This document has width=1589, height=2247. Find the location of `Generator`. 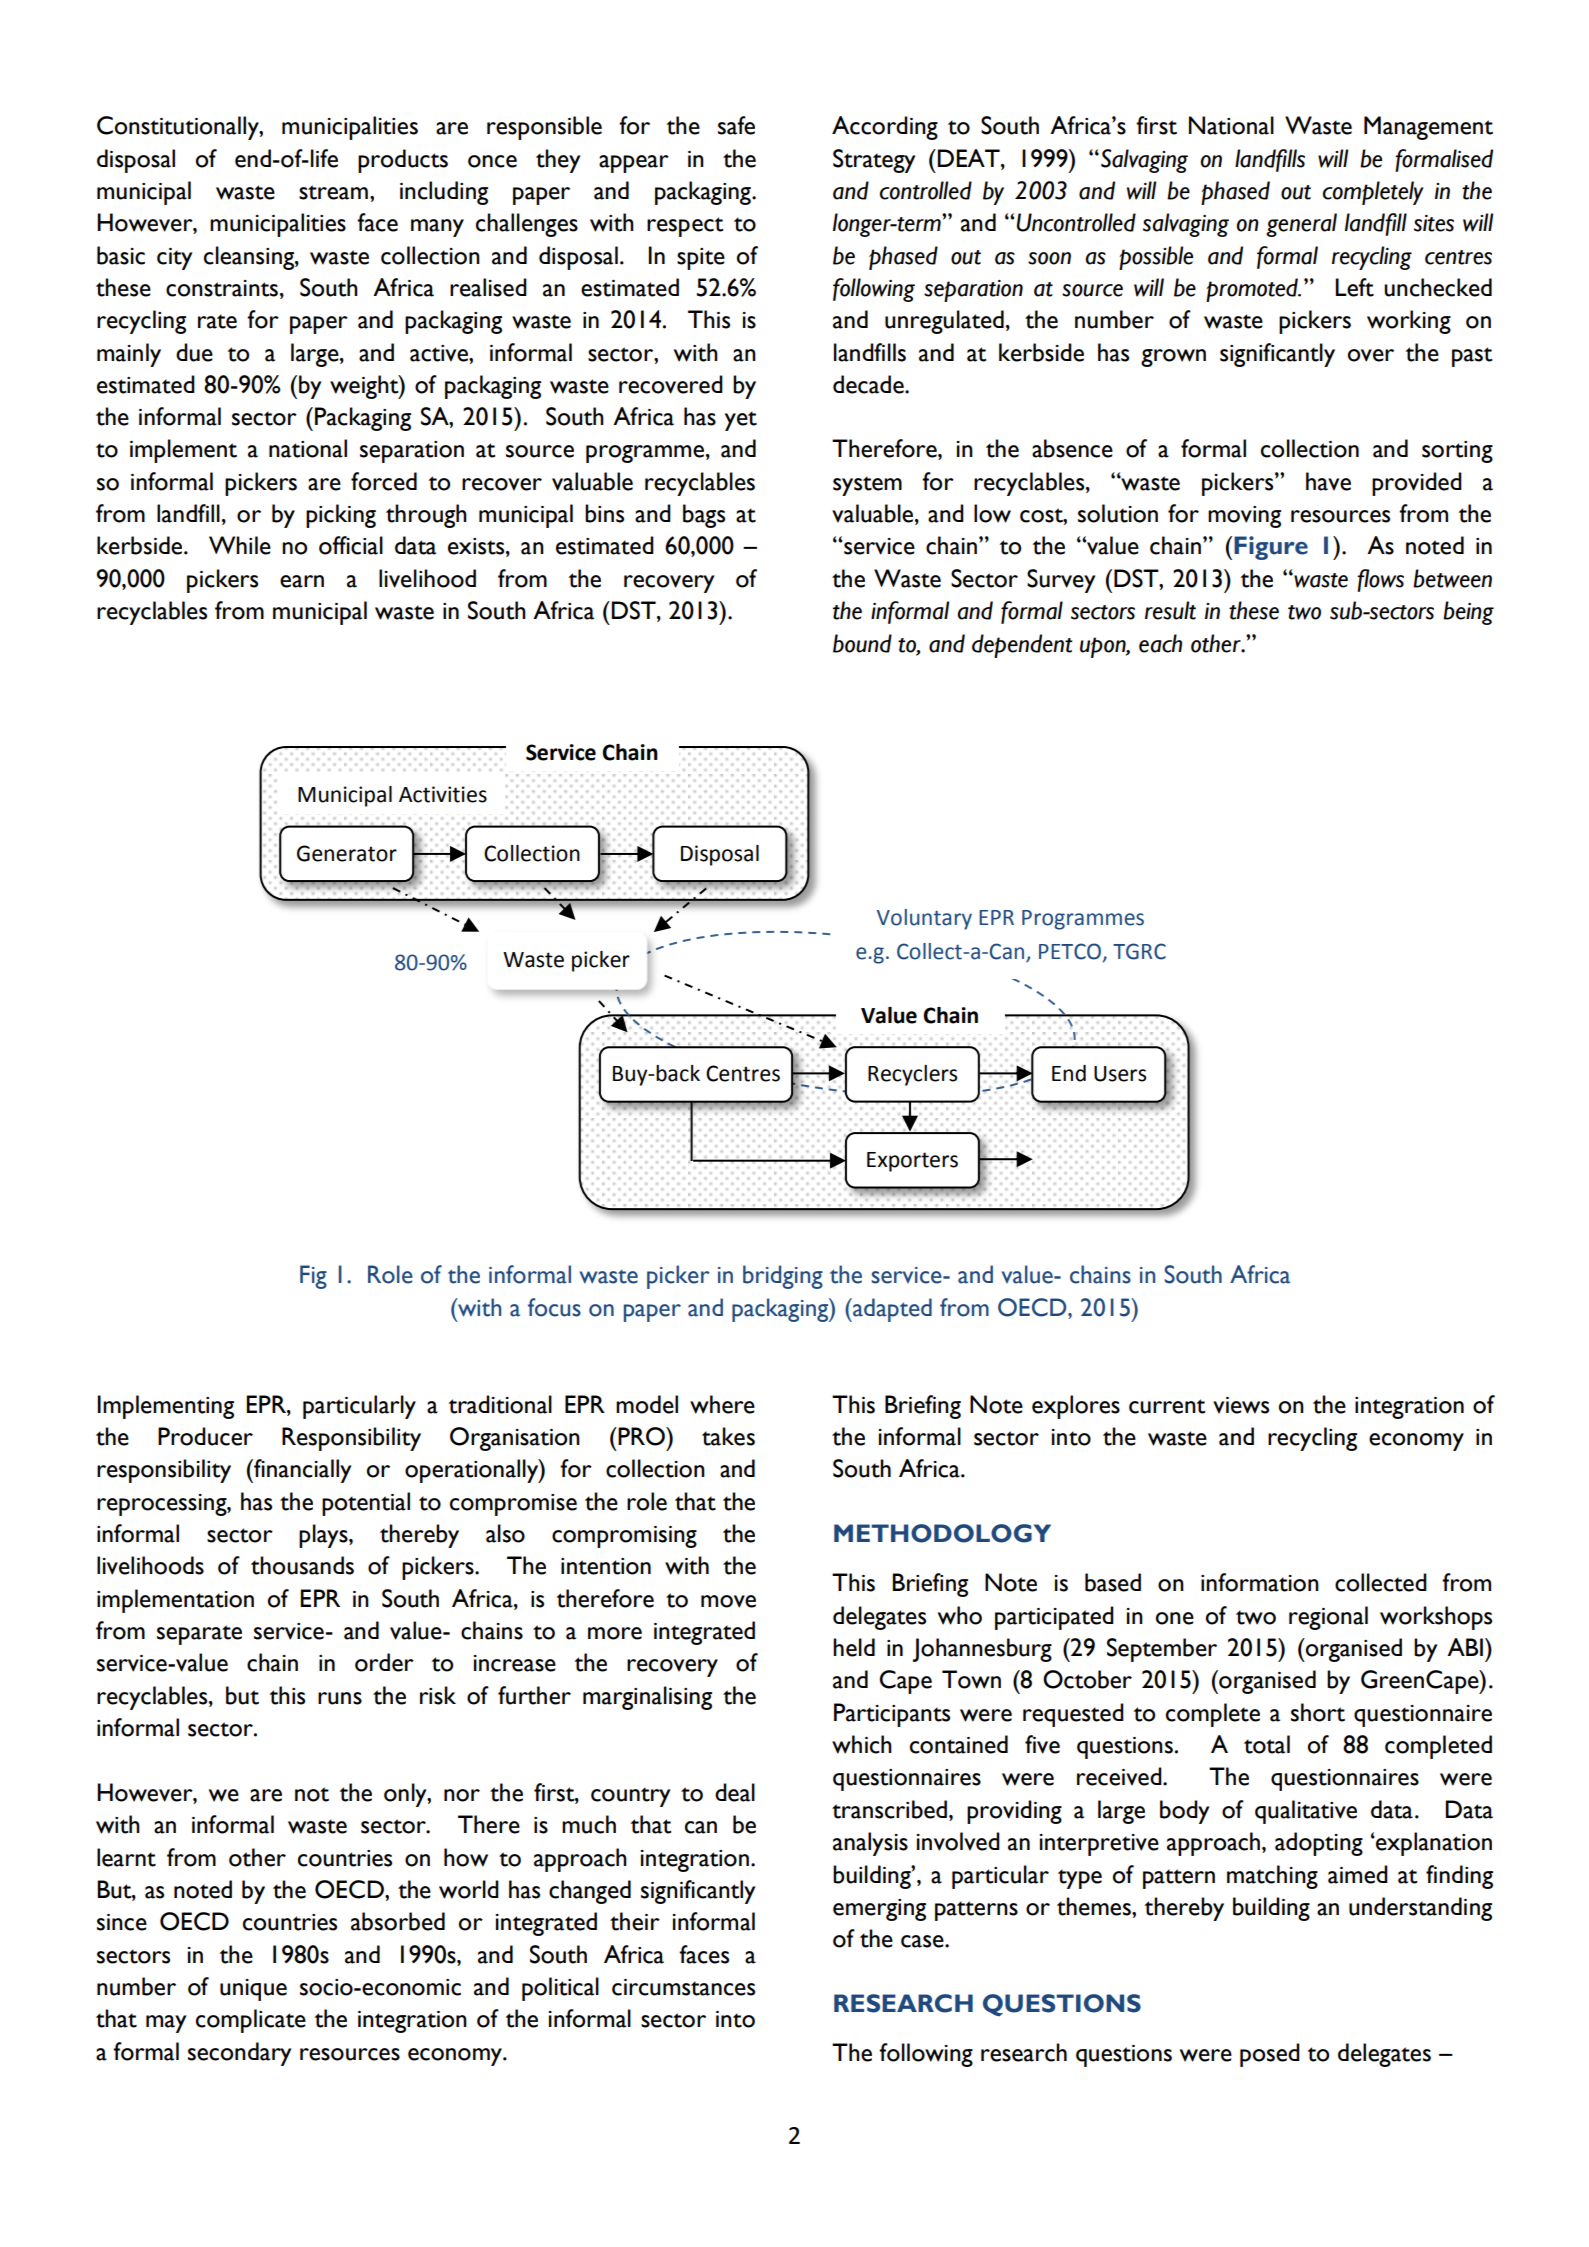

Generator is located at coordinates (347, 853).
